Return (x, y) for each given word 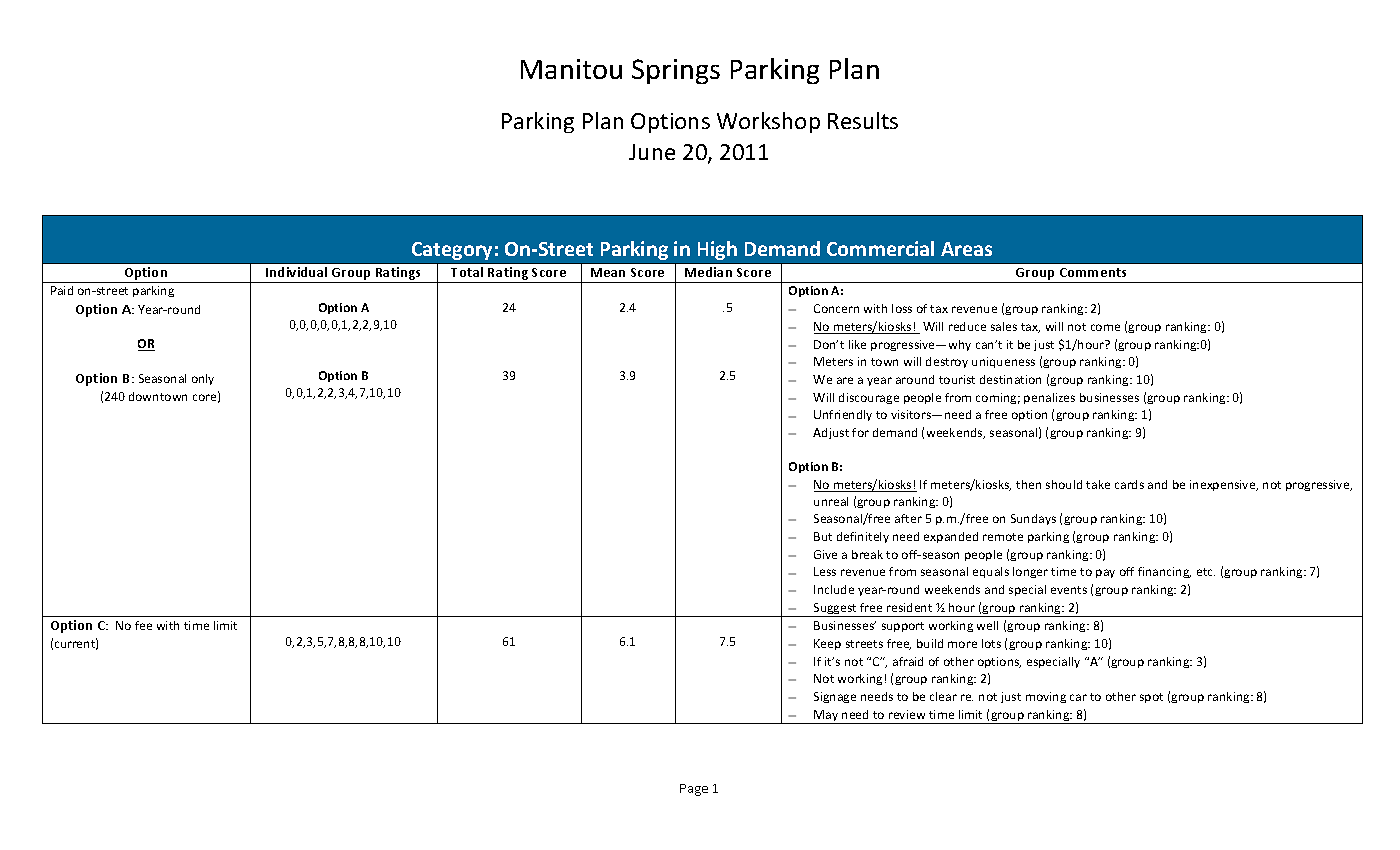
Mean (608, 272)
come (1105, 327)
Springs (676, 71)
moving (1046, 697)
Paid (62, 290)
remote (1003, 537)
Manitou (571, 69)
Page (694, 790)
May (826, 717)
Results (863, 120)
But (823, 536)
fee (143, 625)
